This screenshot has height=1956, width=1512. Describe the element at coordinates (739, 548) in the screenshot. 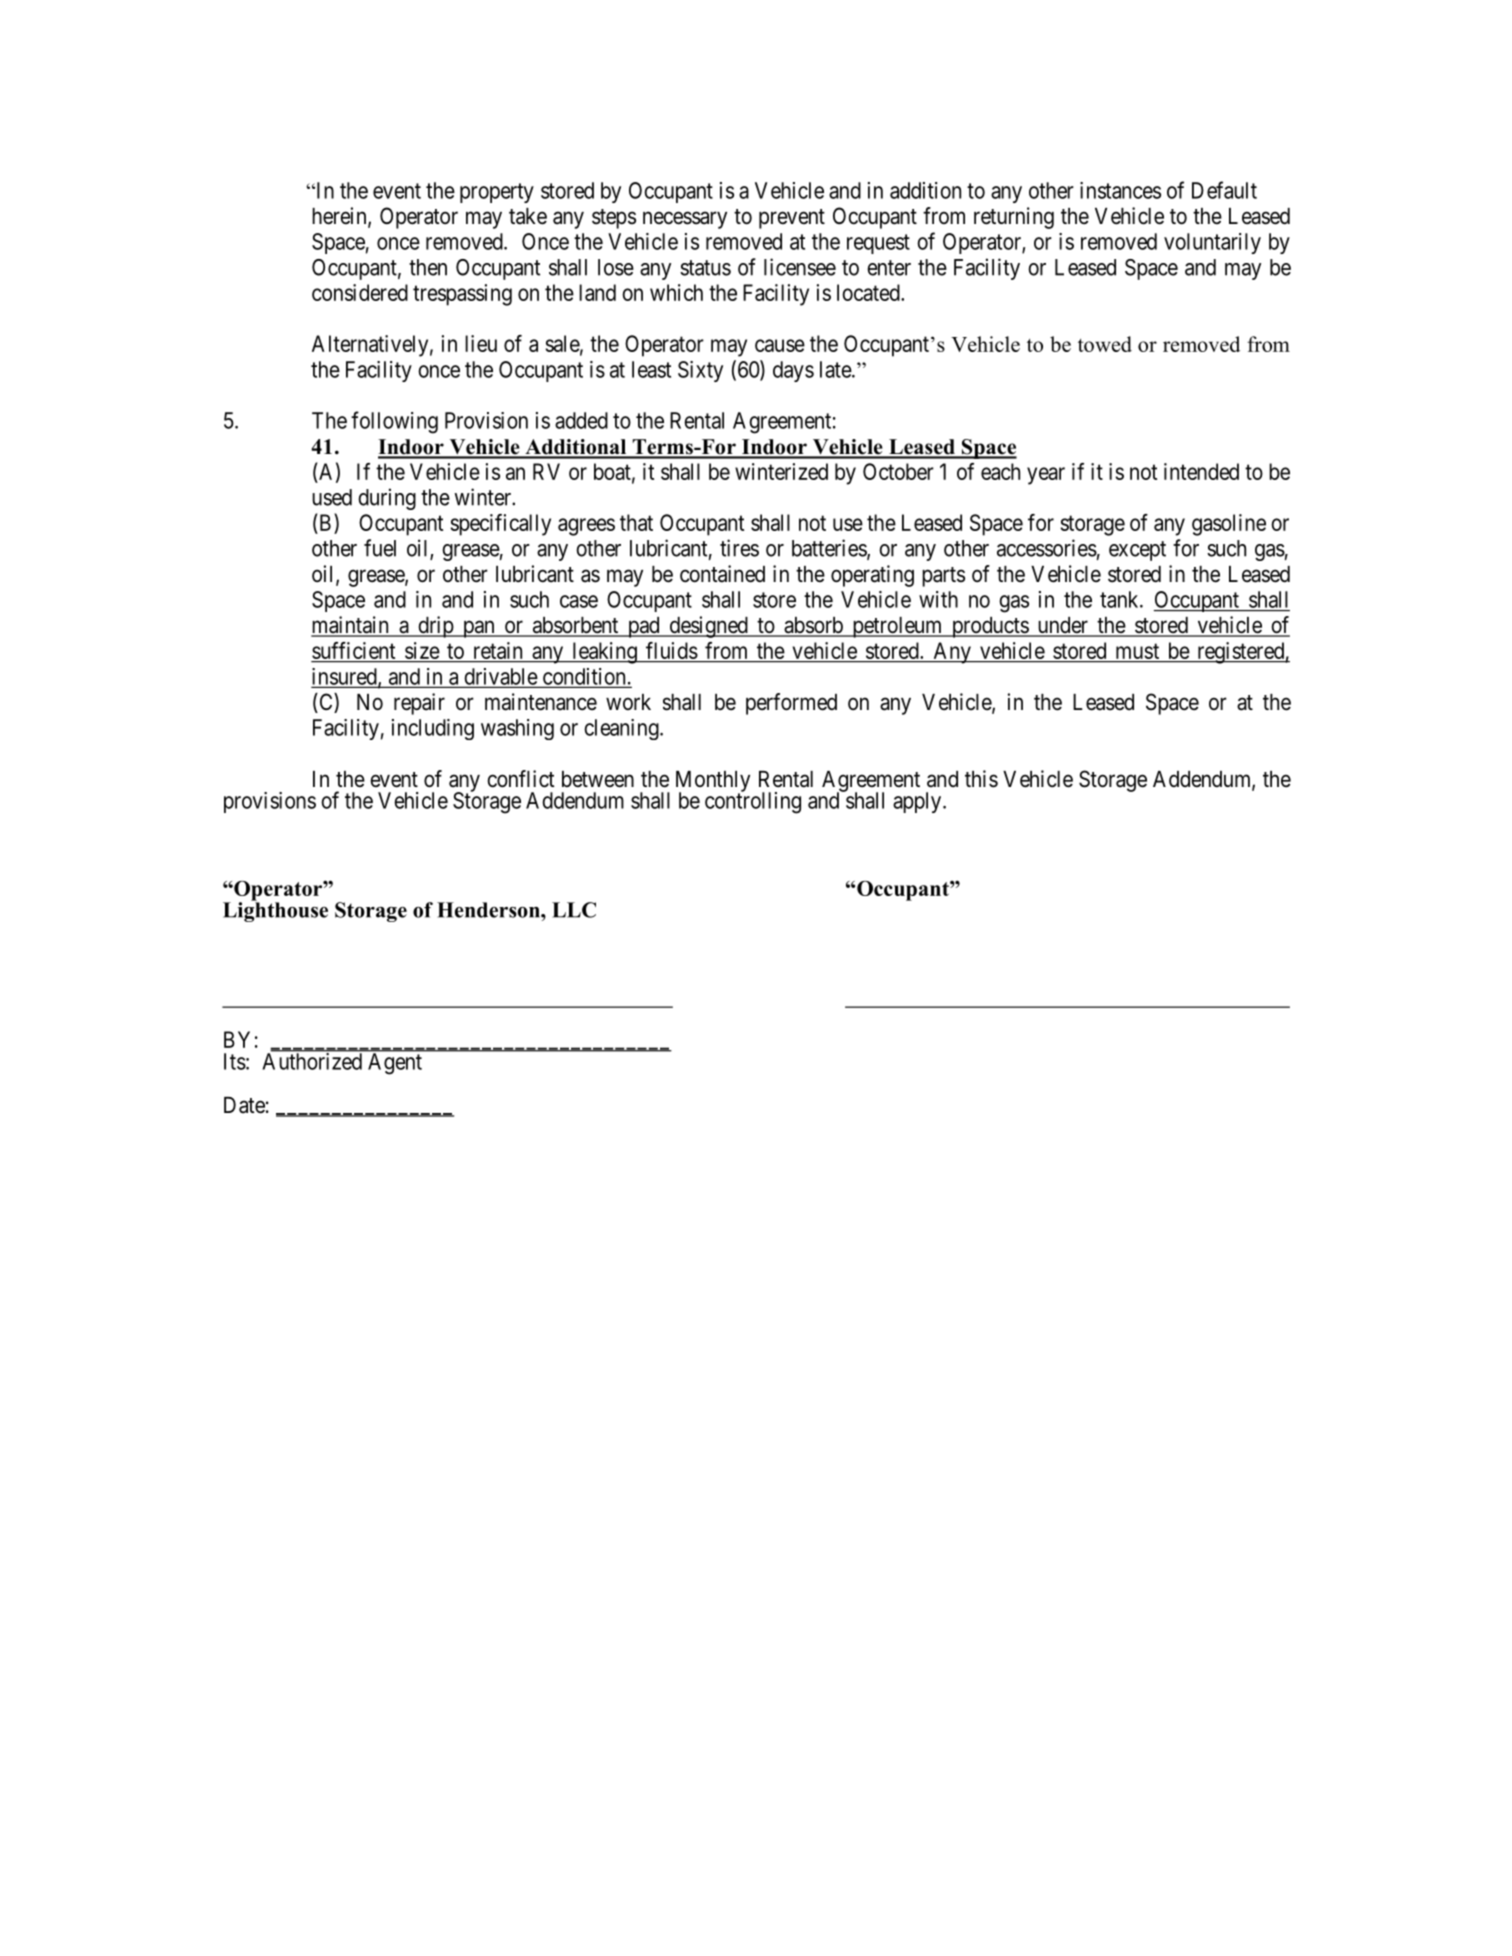

I see `tires` at that location.
